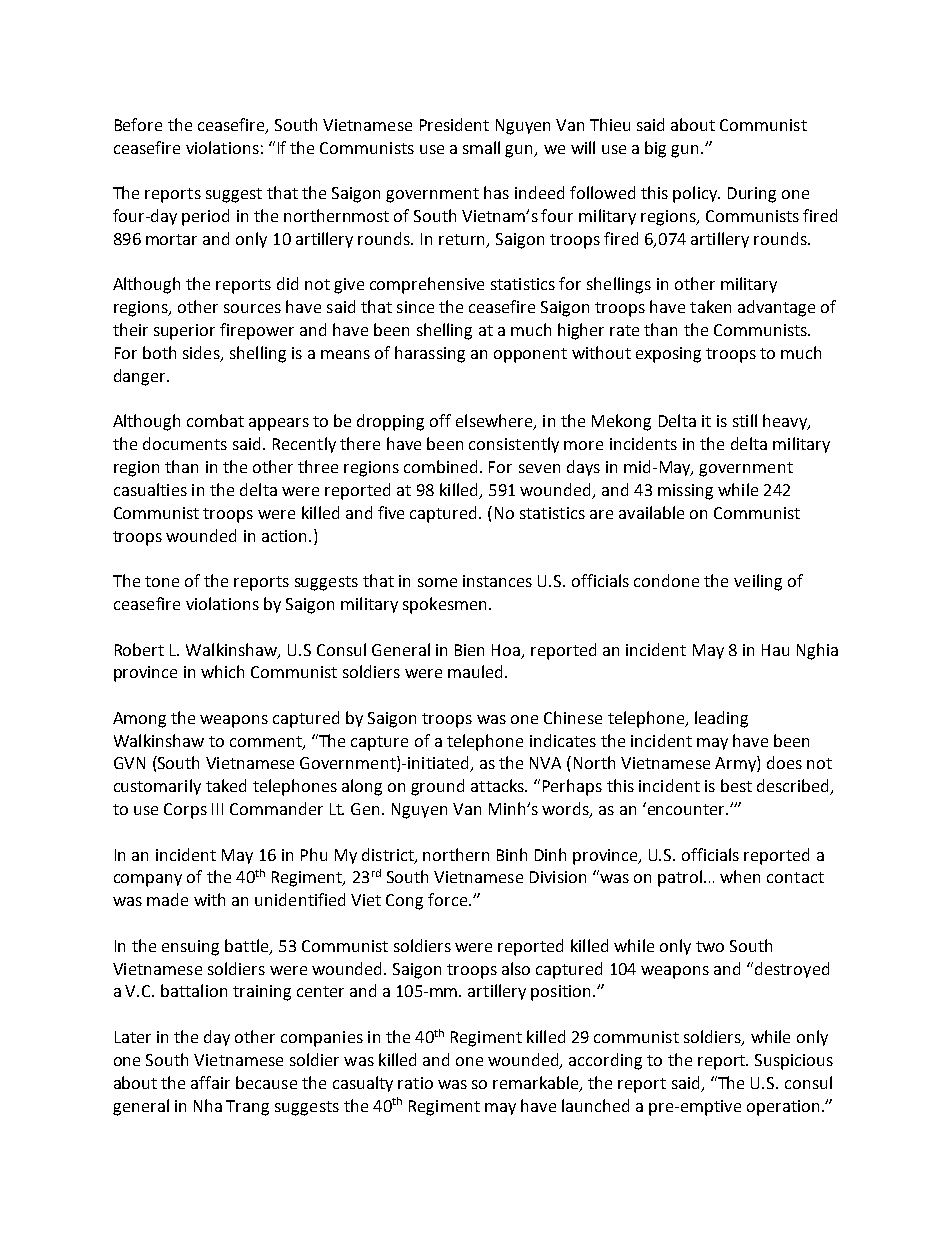 This image has height=1233, width=952. I want to click on missing, so click(685, 492).
